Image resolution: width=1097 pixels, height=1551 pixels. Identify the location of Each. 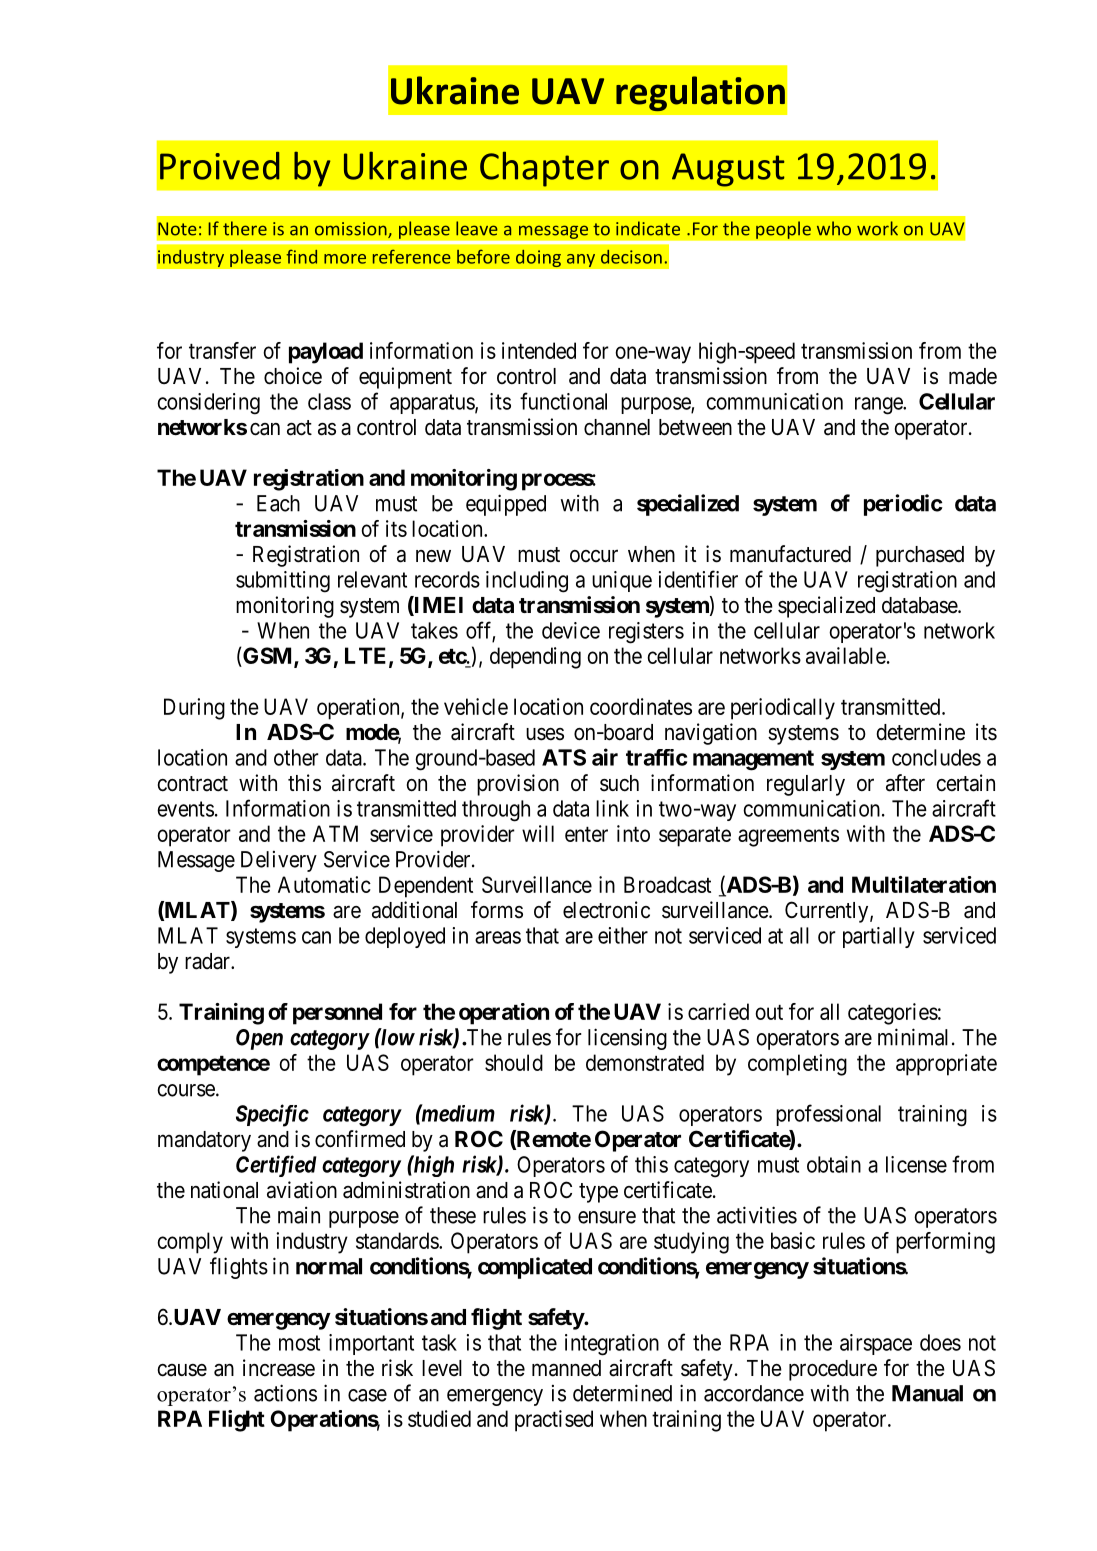
(278, 503).
